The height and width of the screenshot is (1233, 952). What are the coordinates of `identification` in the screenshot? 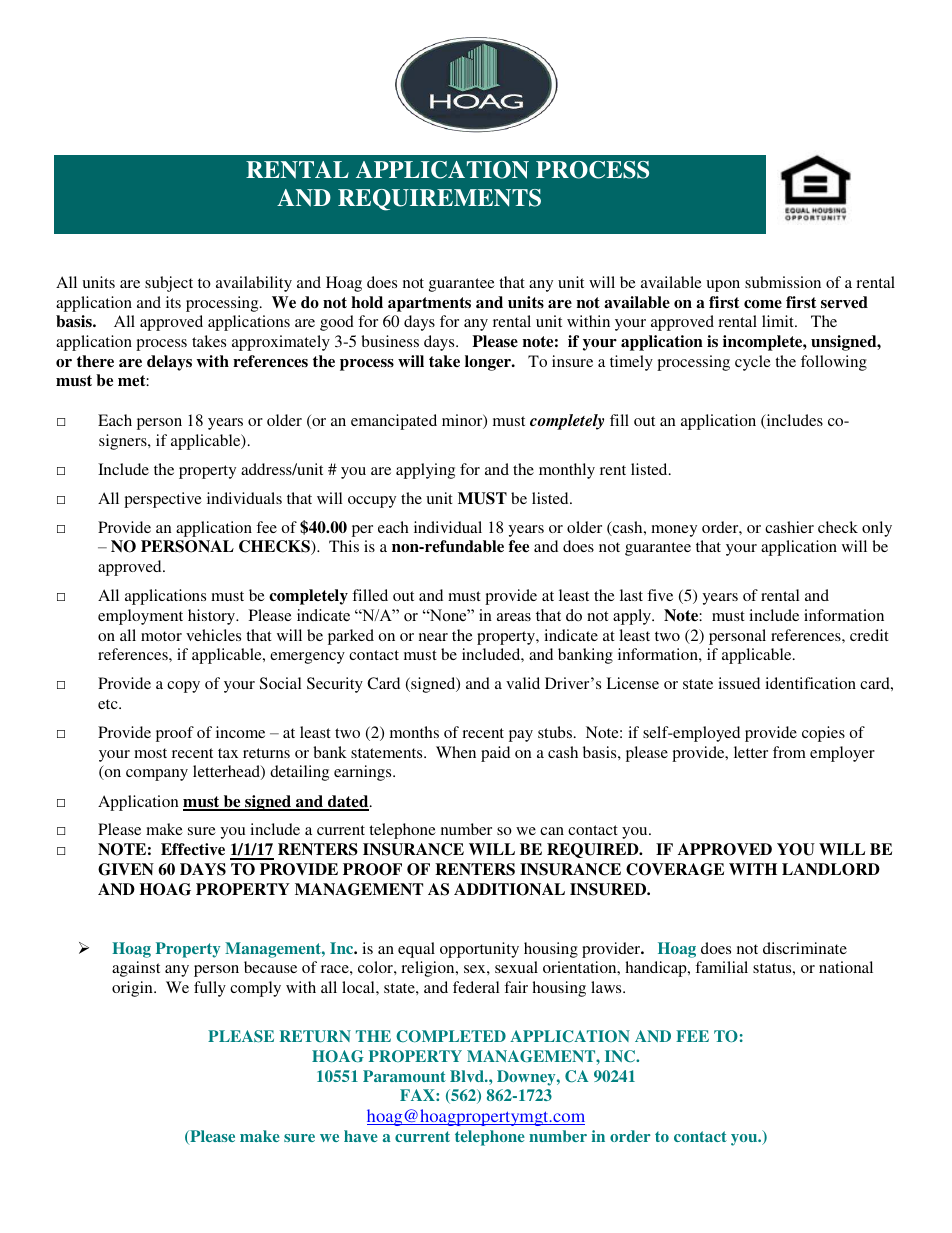 It's located at (810, 683).
